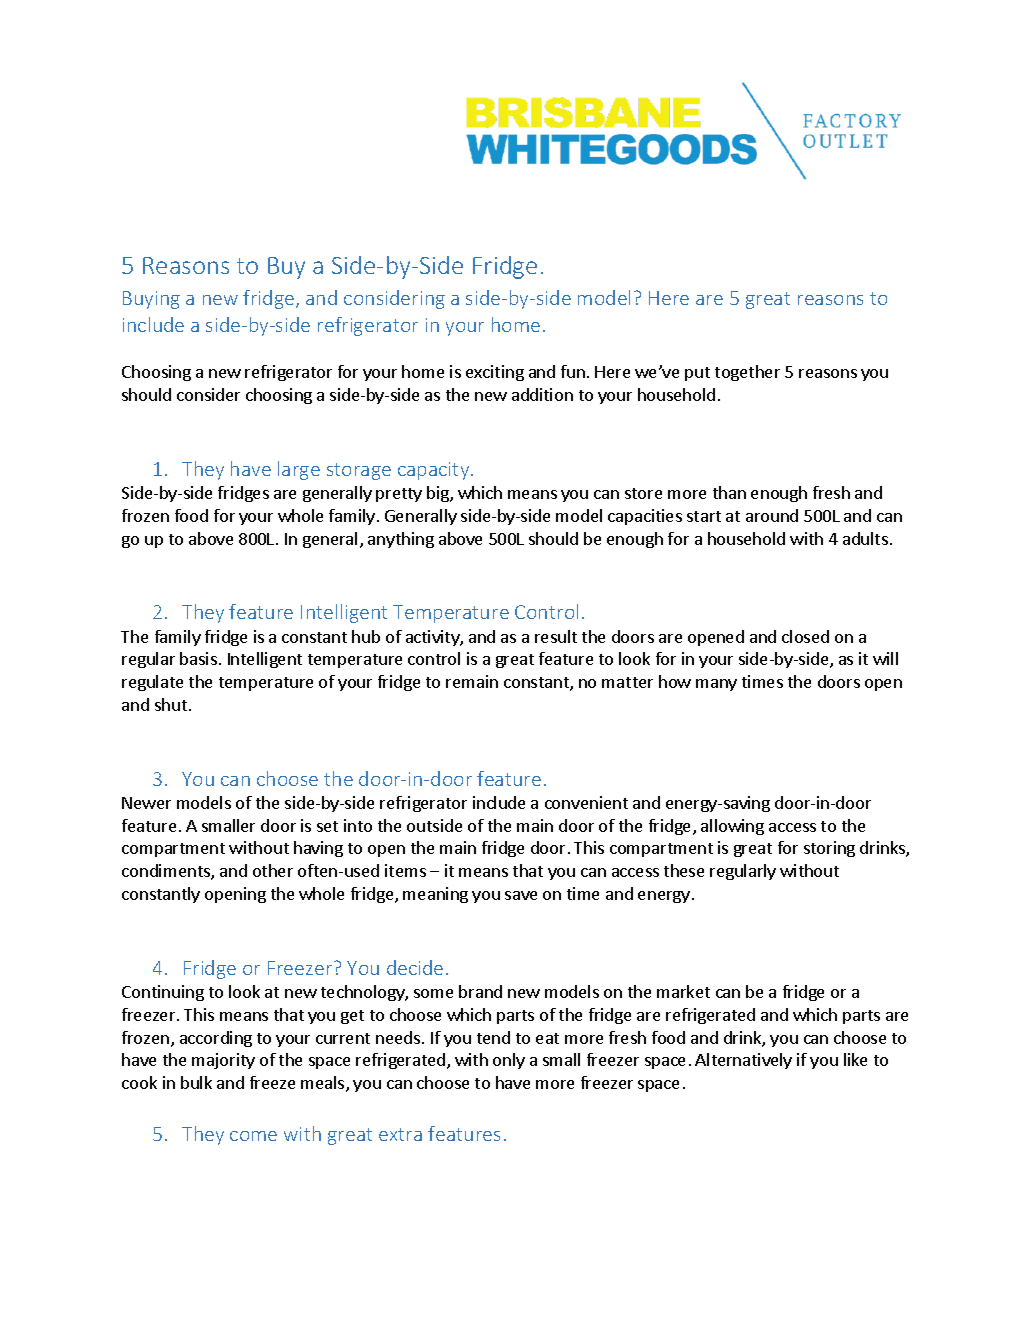 The height and width of the screenshot is (1338, 1034). Describe the element at coordinates (495, 373) in the screenshot. I see `exciting` at that location.
